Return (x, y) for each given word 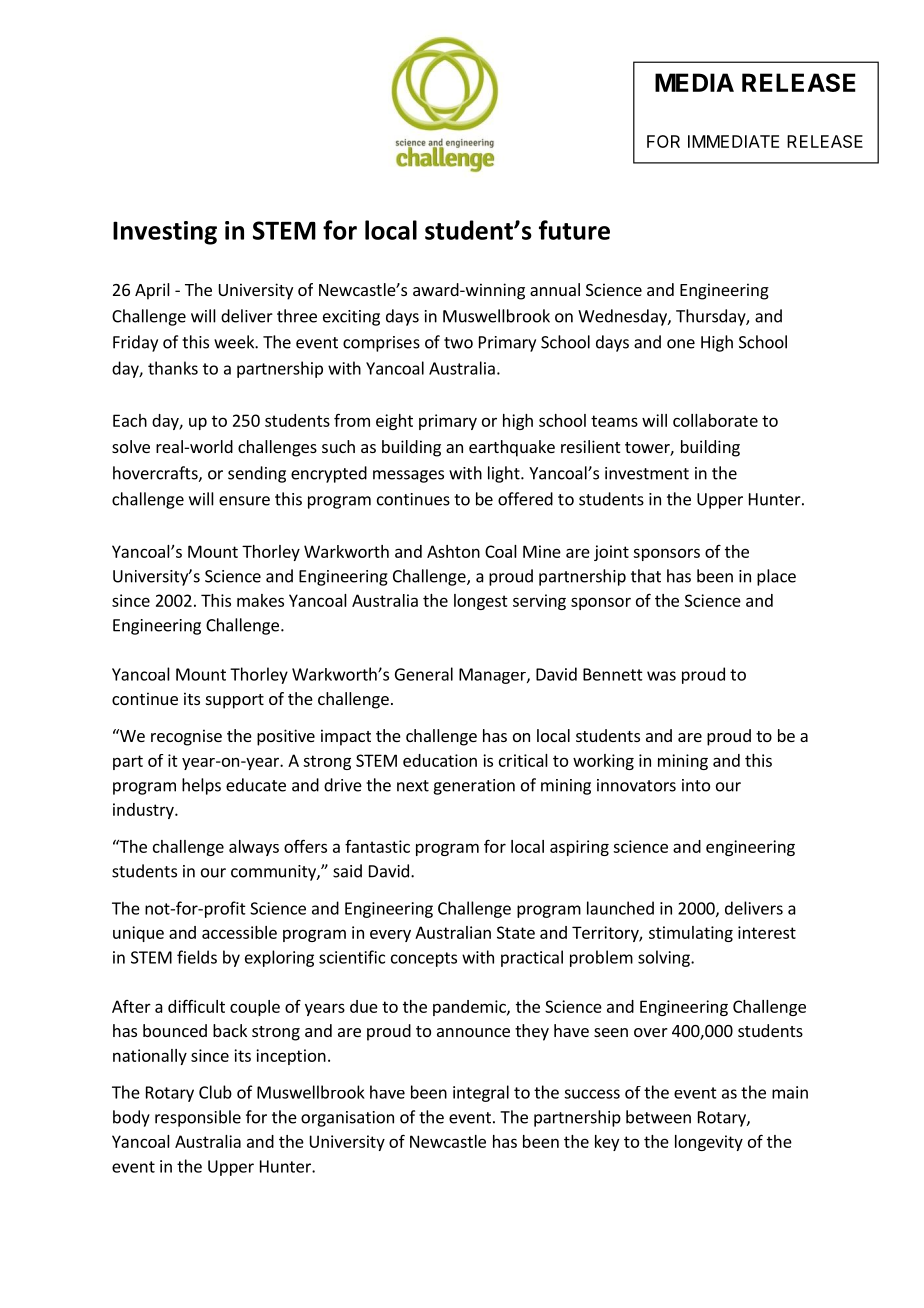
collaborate (715, 420)
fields (197, 957)
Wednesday (623, 317)
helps (201, 786)
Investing (165, 233)
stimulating (691, 934)
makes (260, 600)
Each (130, 420)
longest (481, 602)
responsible (198, 1118)
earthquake (512, 448)
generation (474, 787)
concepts (424, 959)
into (696, 785)
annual (555, 289)
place (776, 577)
